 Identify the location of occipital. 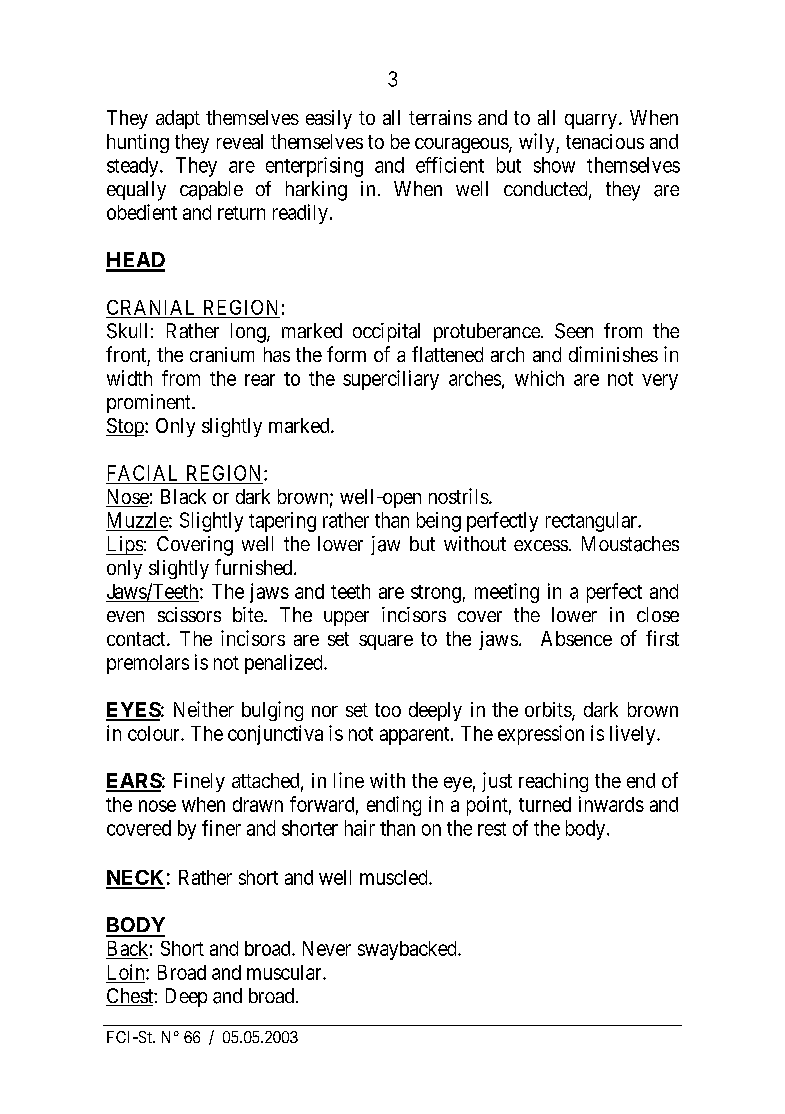
(386, 332).
